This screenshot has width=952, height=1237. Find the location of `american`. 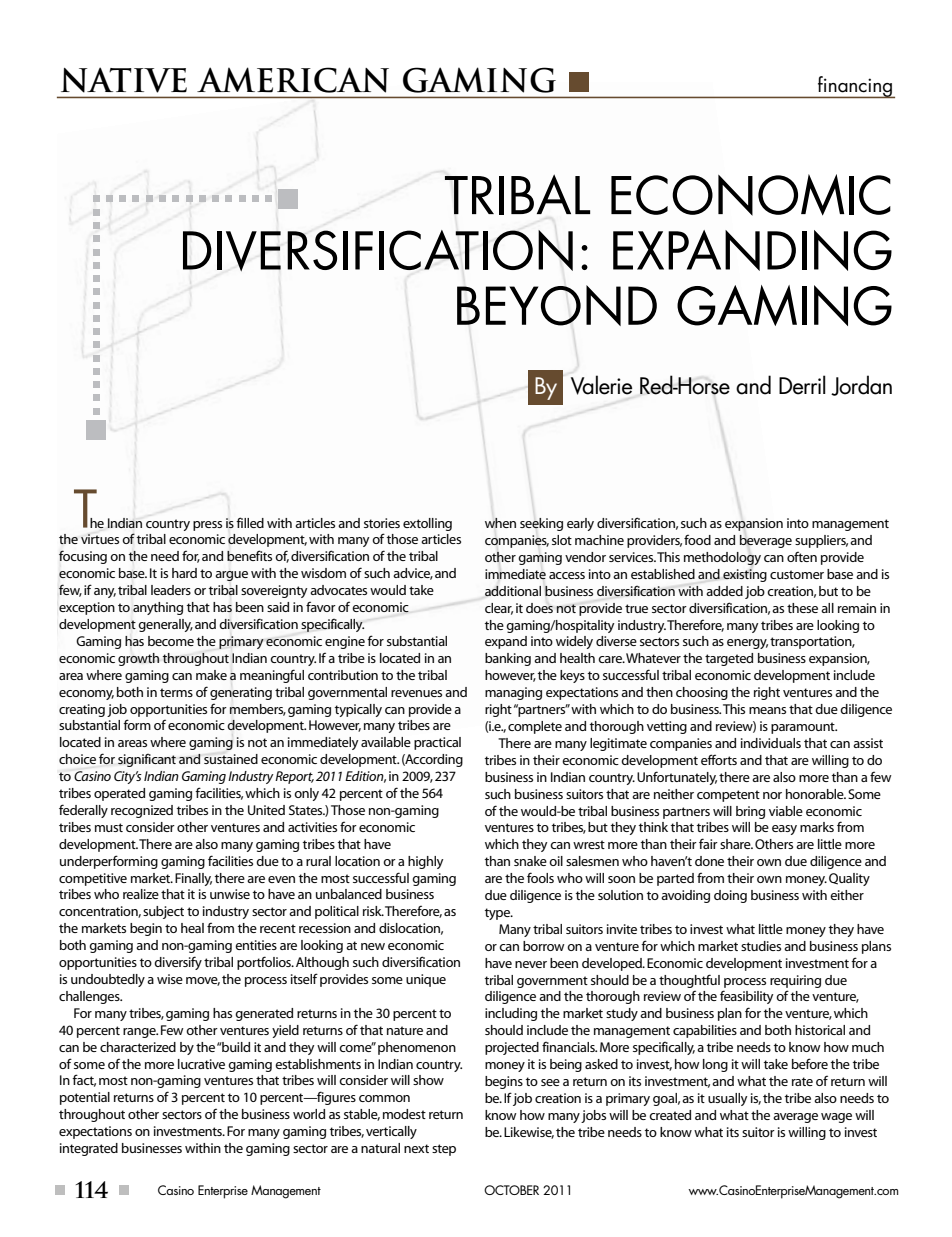

american is located at coordinates (293, 80).
